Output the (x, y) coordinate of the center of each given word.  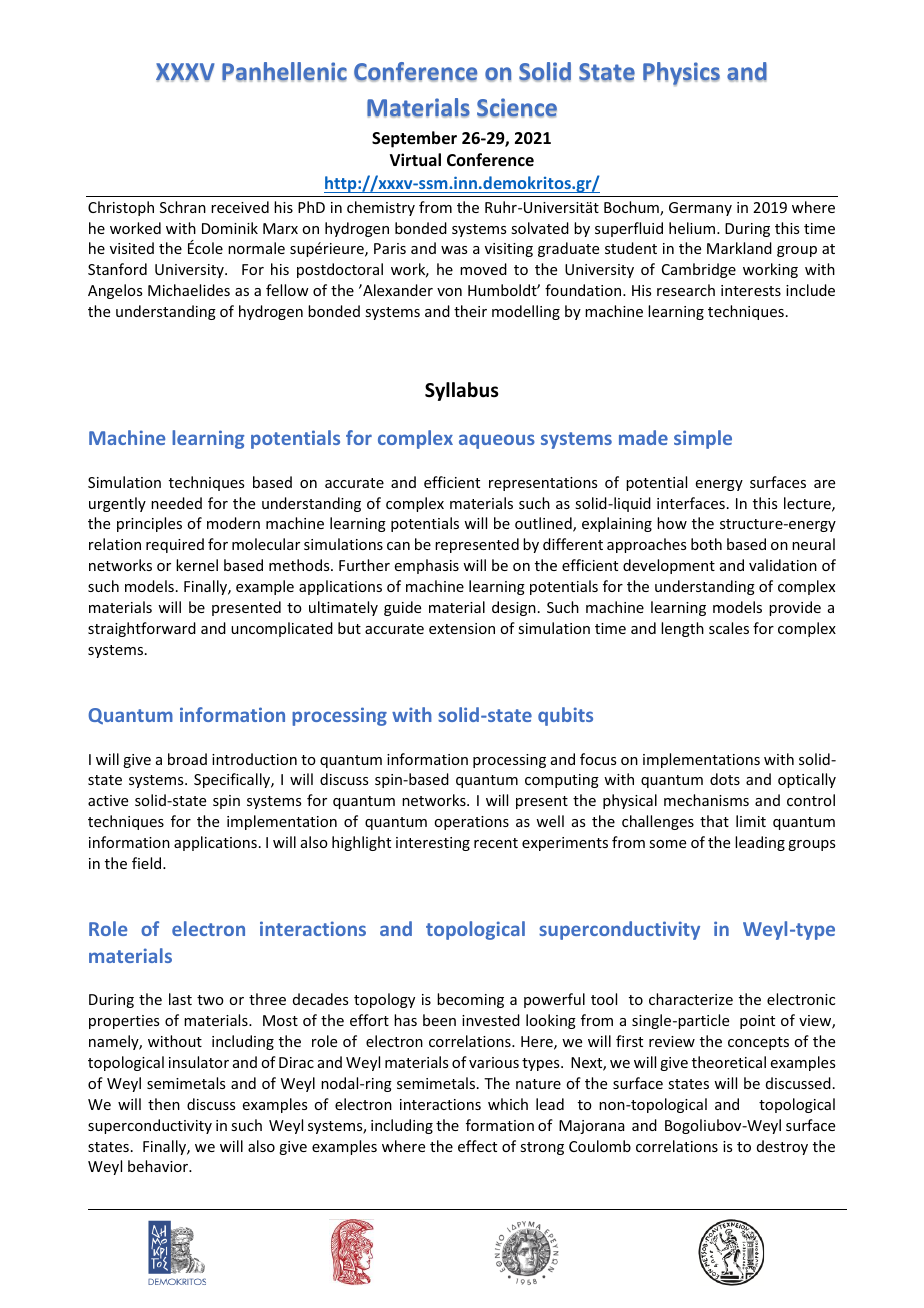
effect (477, 1146)
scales (729, 628)
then (164, 1104)
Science (517, 108)
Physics (681, 74)
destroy (782, 1147)
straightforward (142, 629)
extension (462, 628)
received (240, 207)
